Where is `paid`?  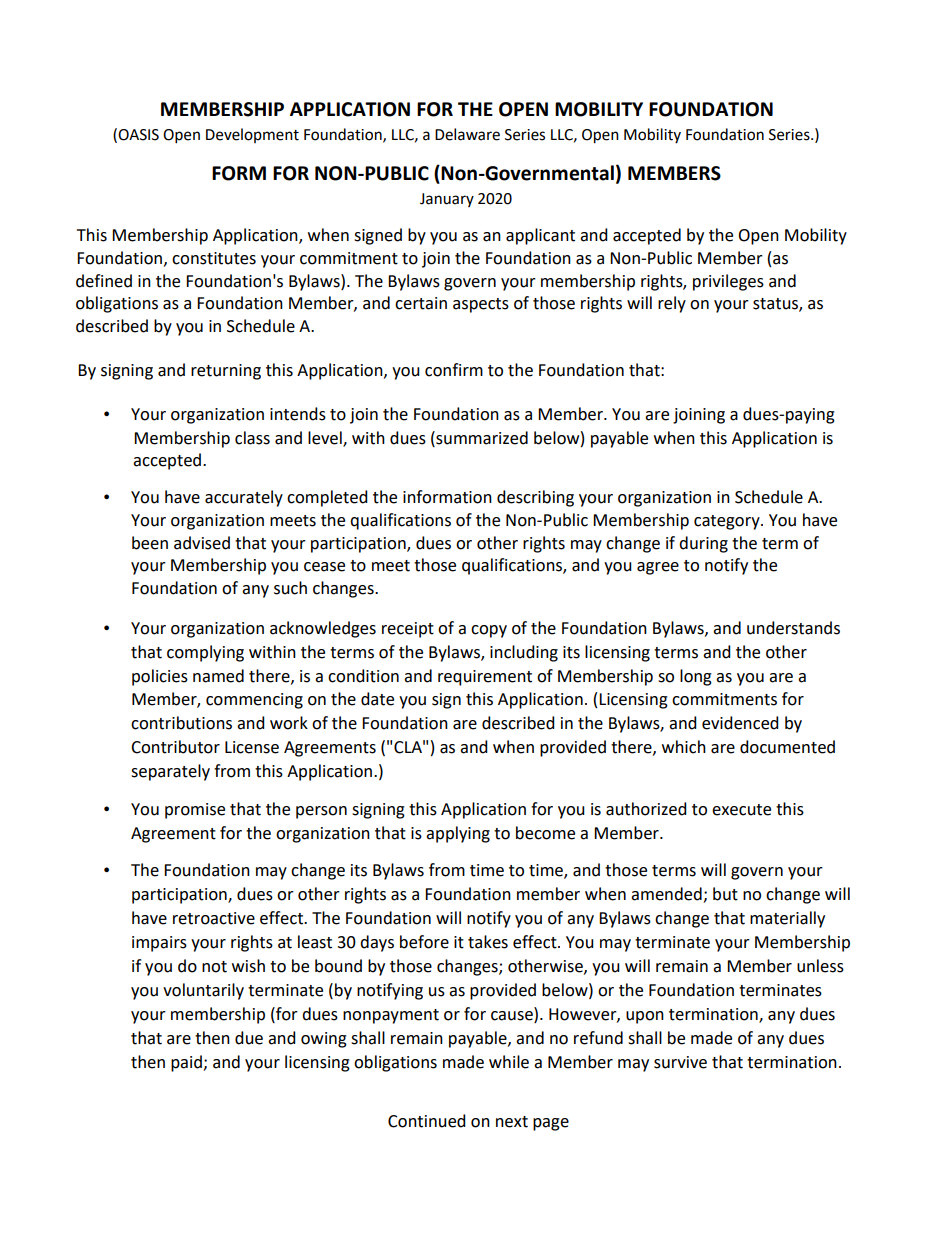
paid is located at coordinates (187, 1063).
